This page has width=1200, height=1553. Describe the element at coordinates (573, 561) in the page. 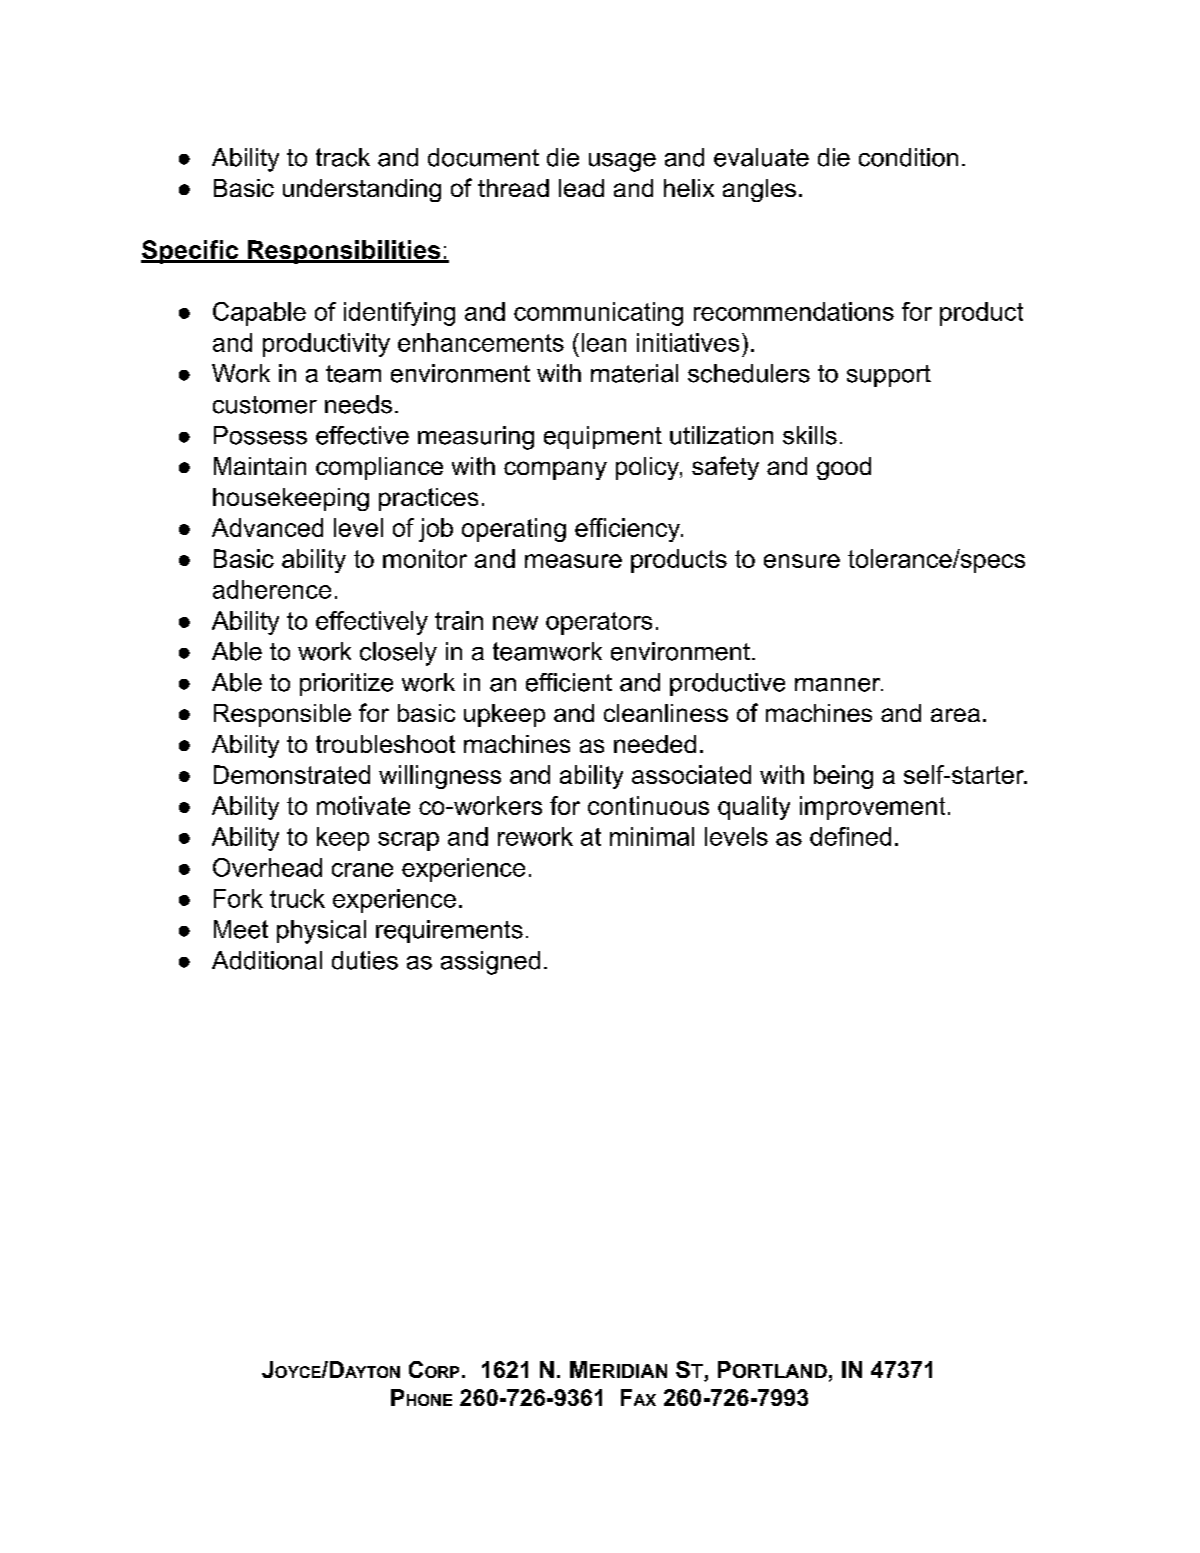

I see `measure` at that location.
